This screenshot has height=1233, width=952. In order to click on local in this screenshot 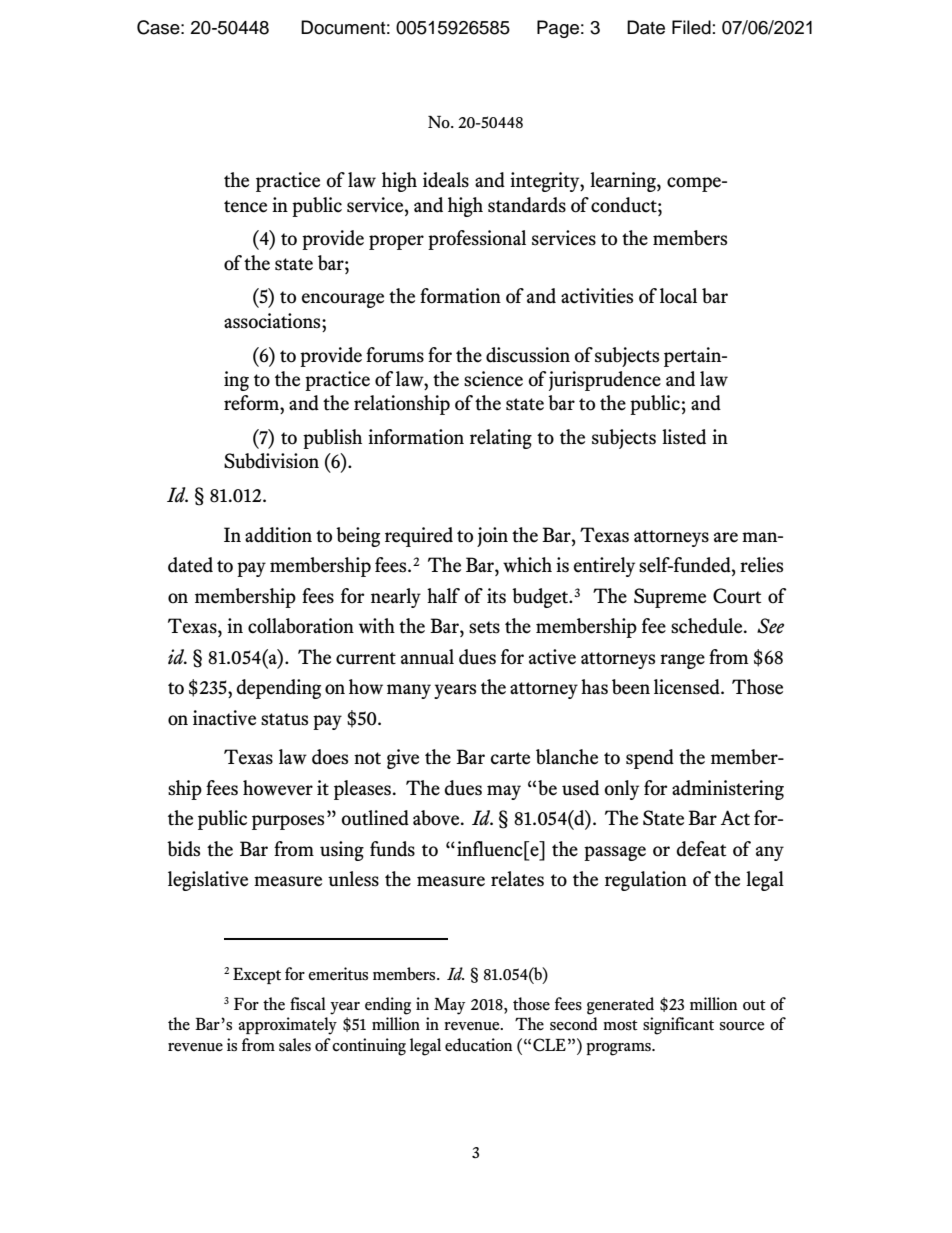, I will do `click(678, 296)`.
